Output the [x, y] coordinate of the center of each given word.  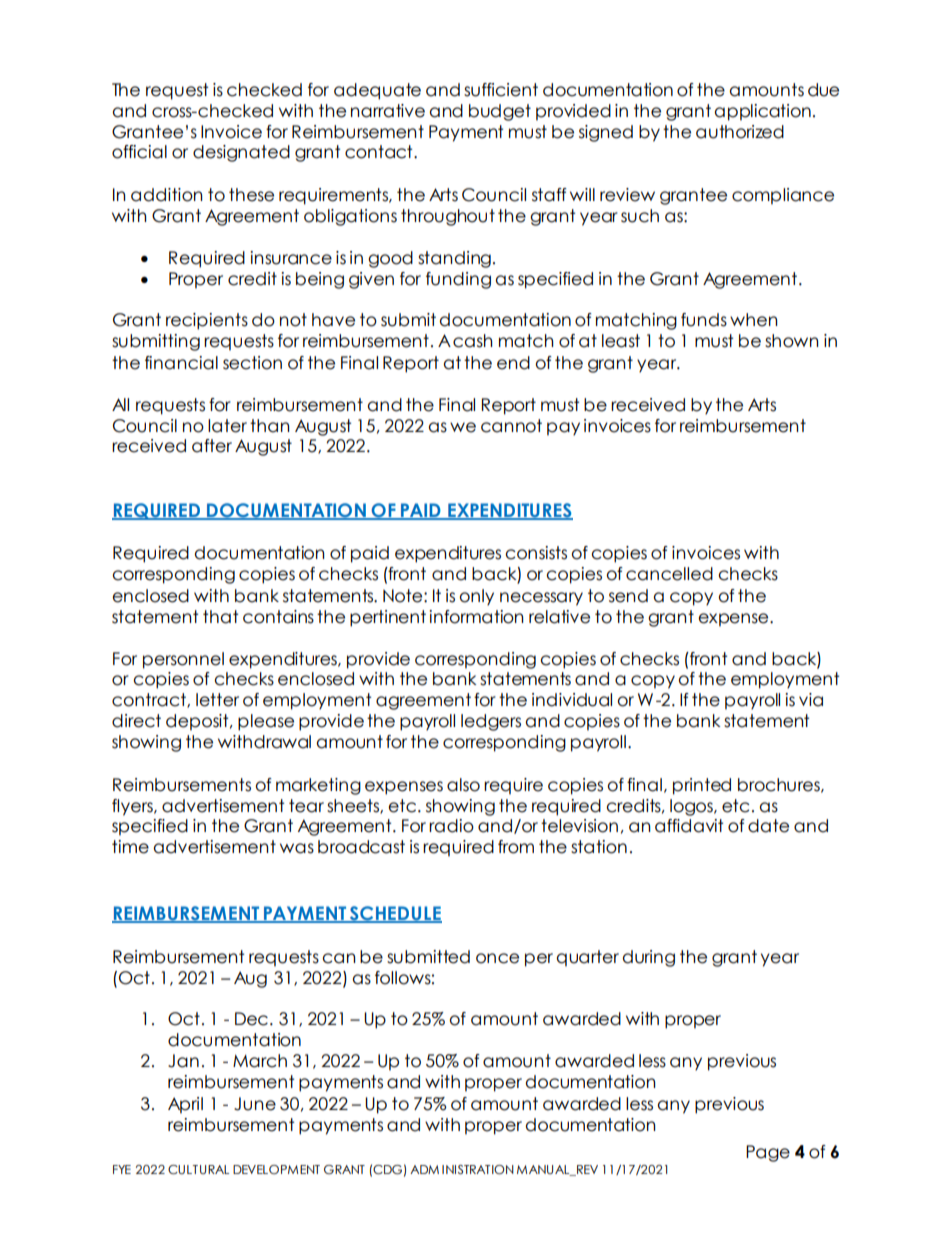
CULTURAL [198, 1169]
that [220, 617]
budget [500, 112]
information [476, 617]
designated [241, 153]
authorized [740, 132]
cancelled [669, 574]
